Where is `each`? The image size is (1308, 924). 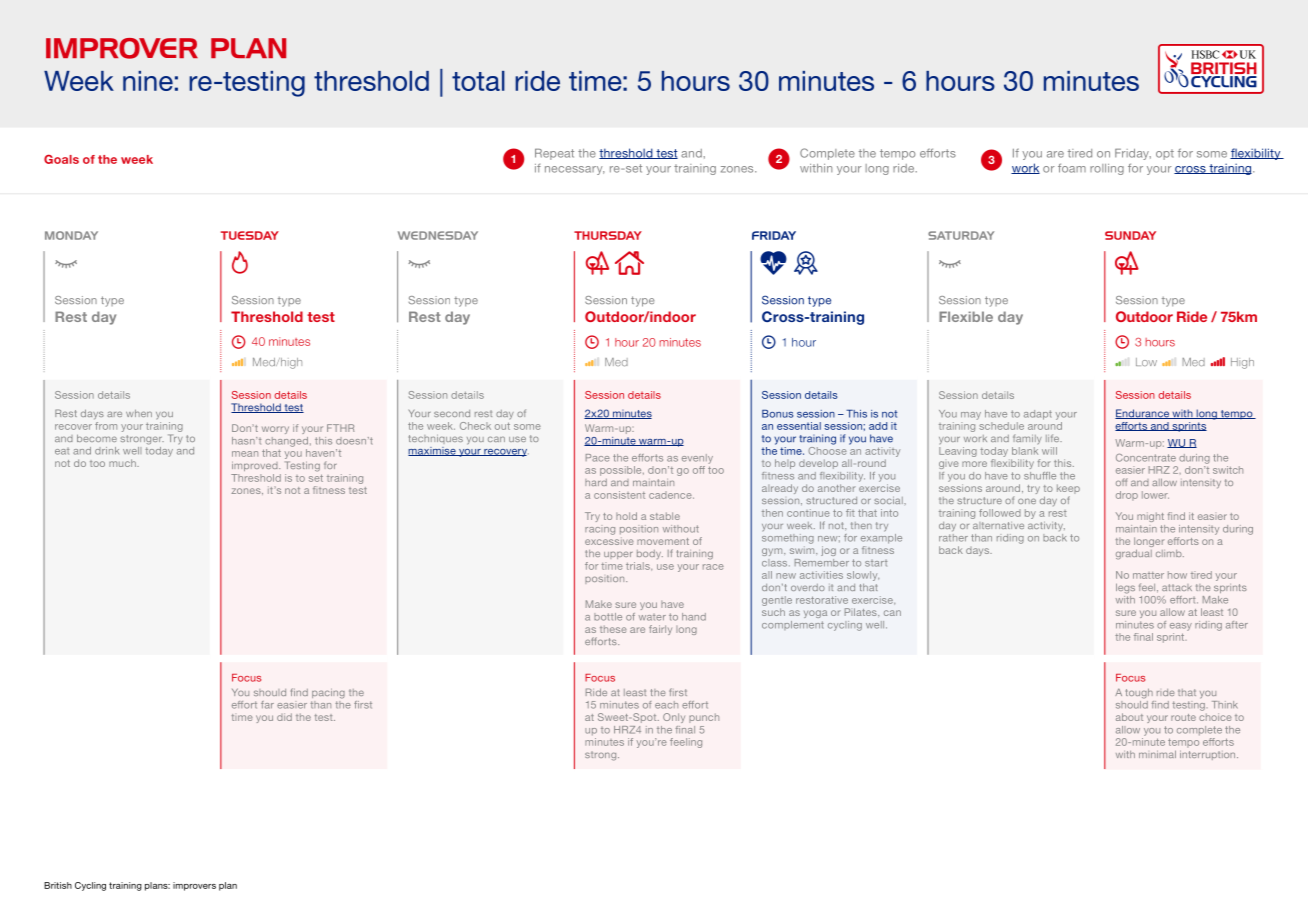 each is located at coordinates (666, 705).
